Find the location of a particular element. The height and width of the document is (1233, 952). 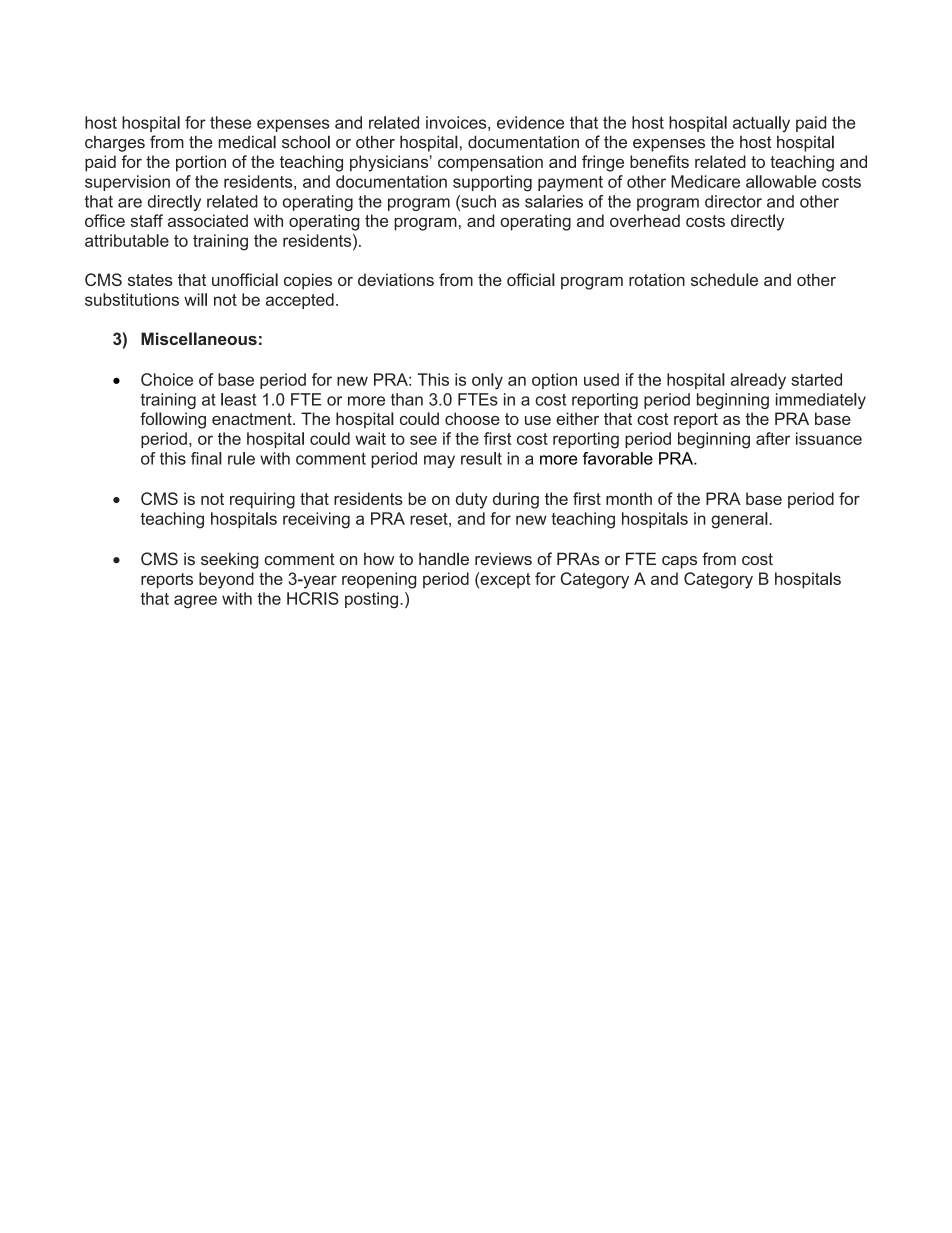

already is located at coordinates (758, 381).
